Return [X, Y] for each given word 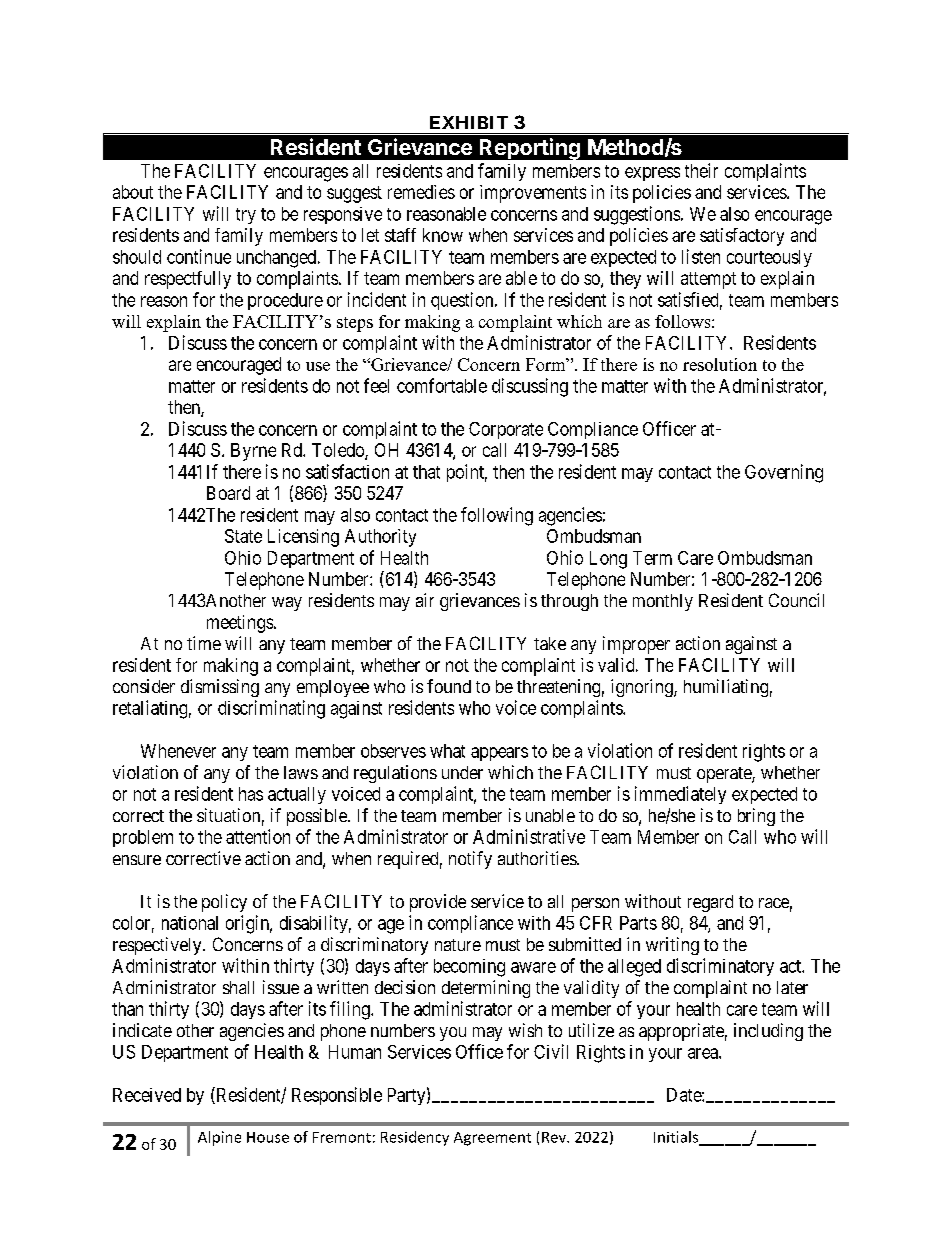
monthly [663, 602]
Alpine [219, 1138]
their [701, 170]
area [704, 1053]
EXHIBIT [469, 122]
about [133, 192]
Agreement [492, 1139]
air [425, 600]
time [204, 643]
